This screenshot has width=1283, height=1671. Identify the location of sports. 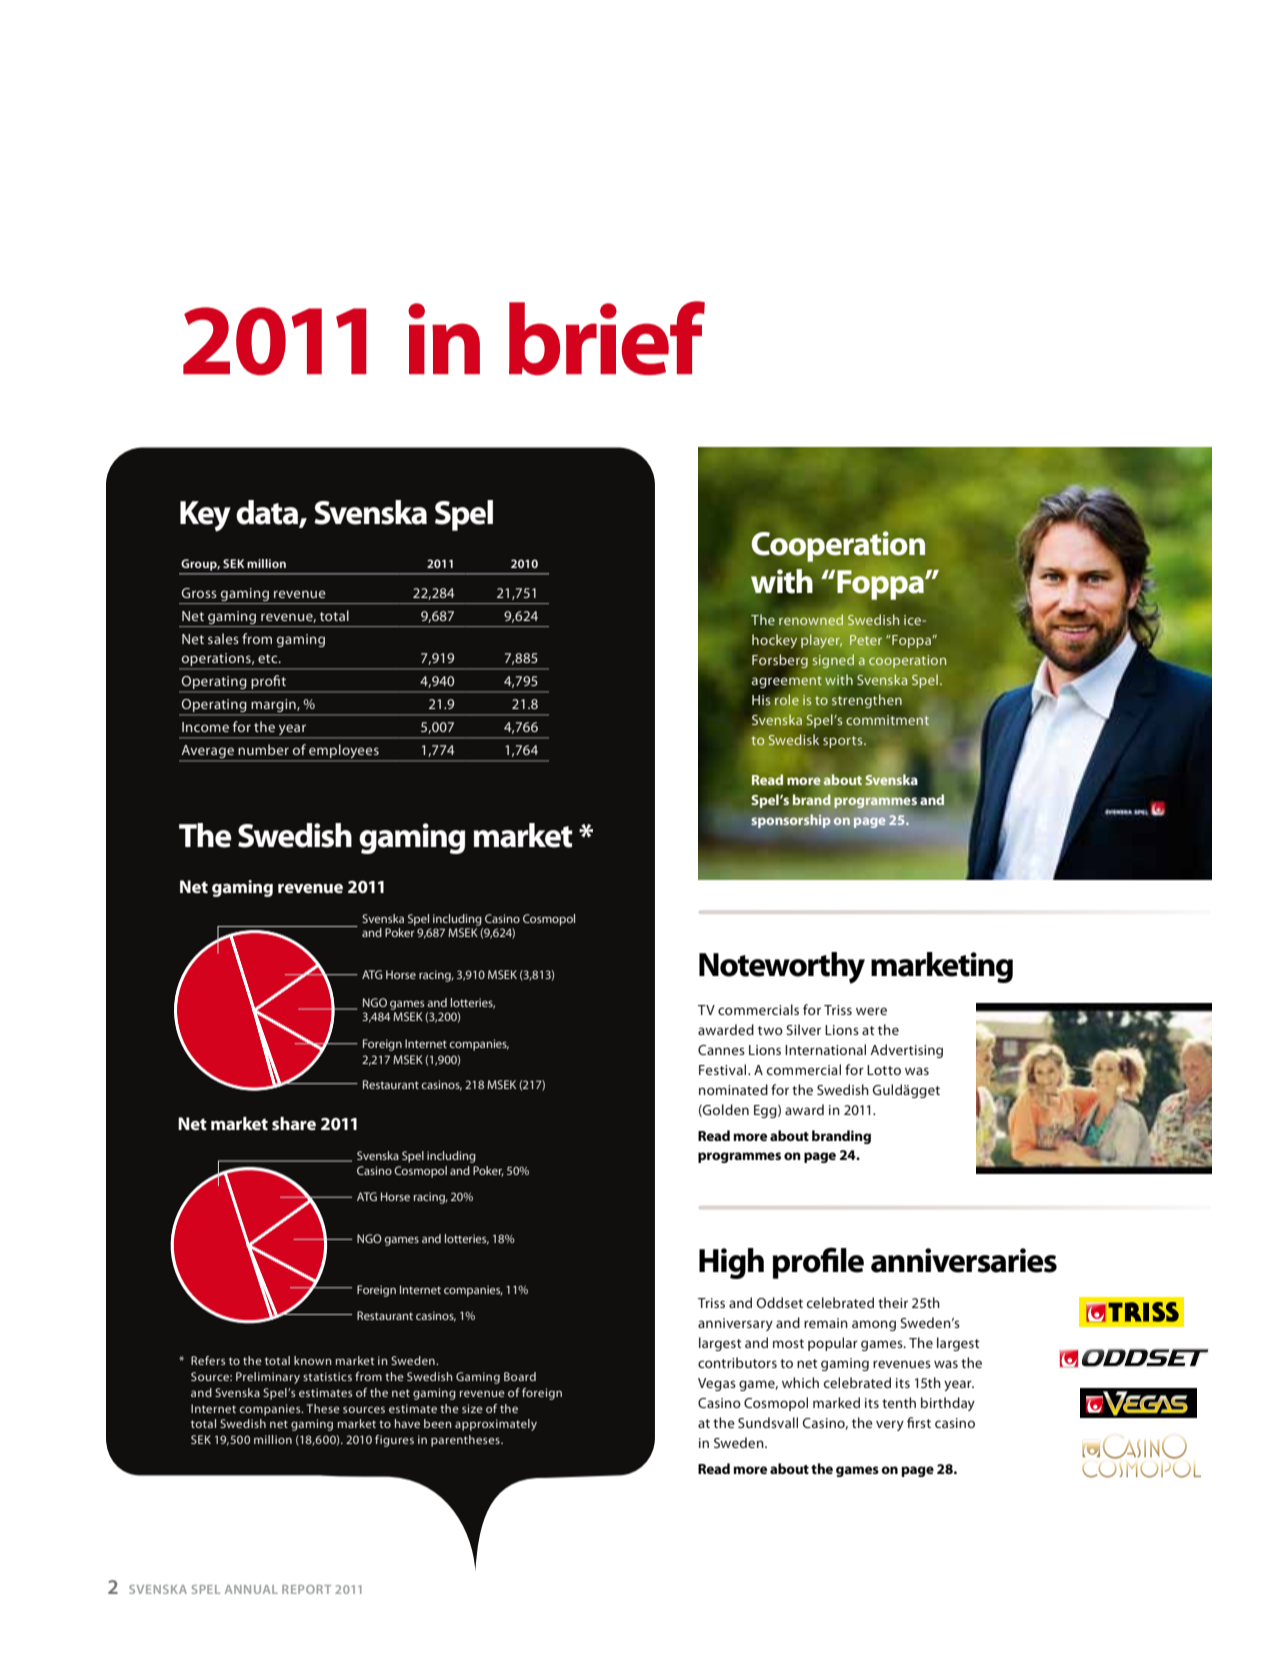
(844, 742).
